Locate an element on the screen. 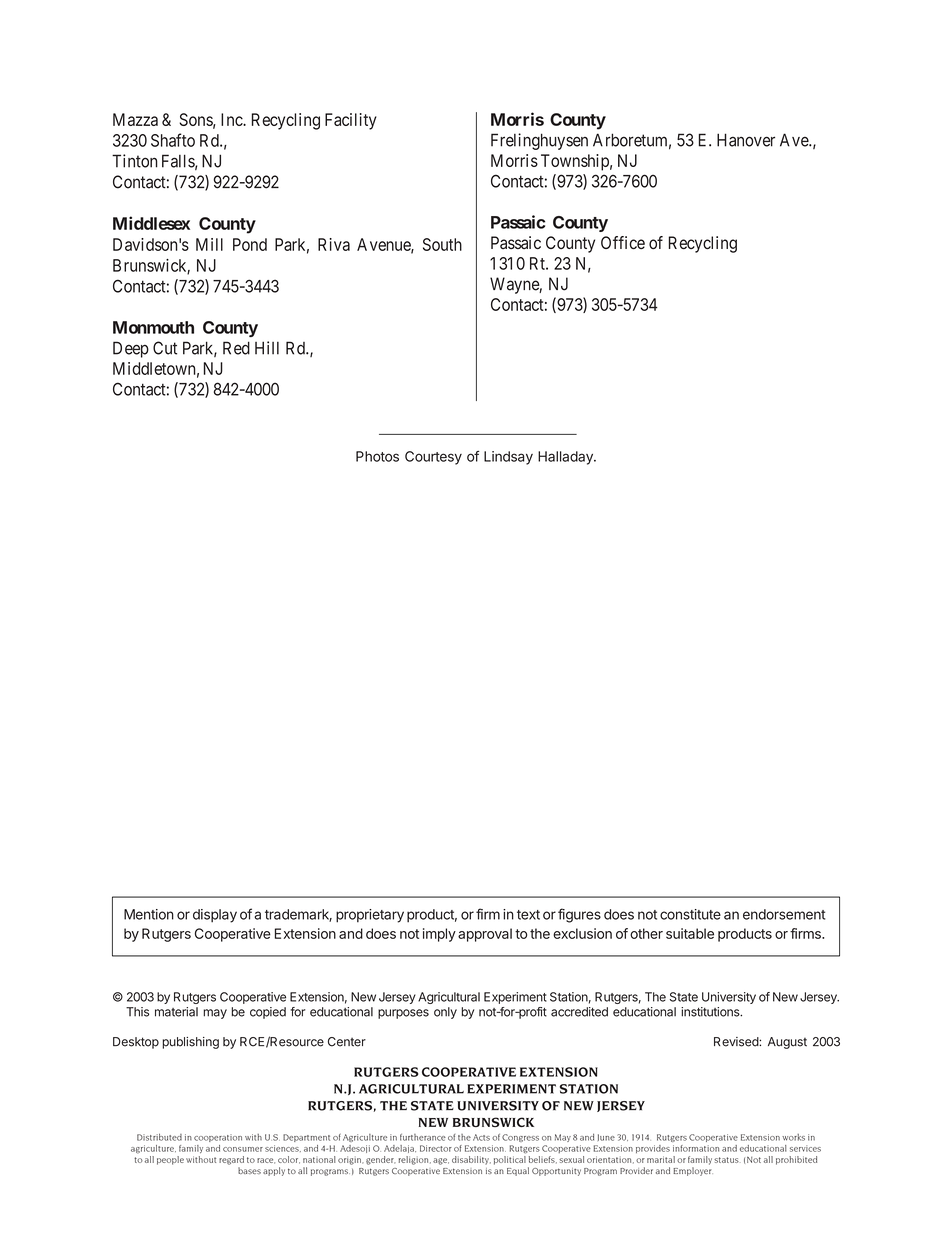  text is located at coordinates (528, 915).
